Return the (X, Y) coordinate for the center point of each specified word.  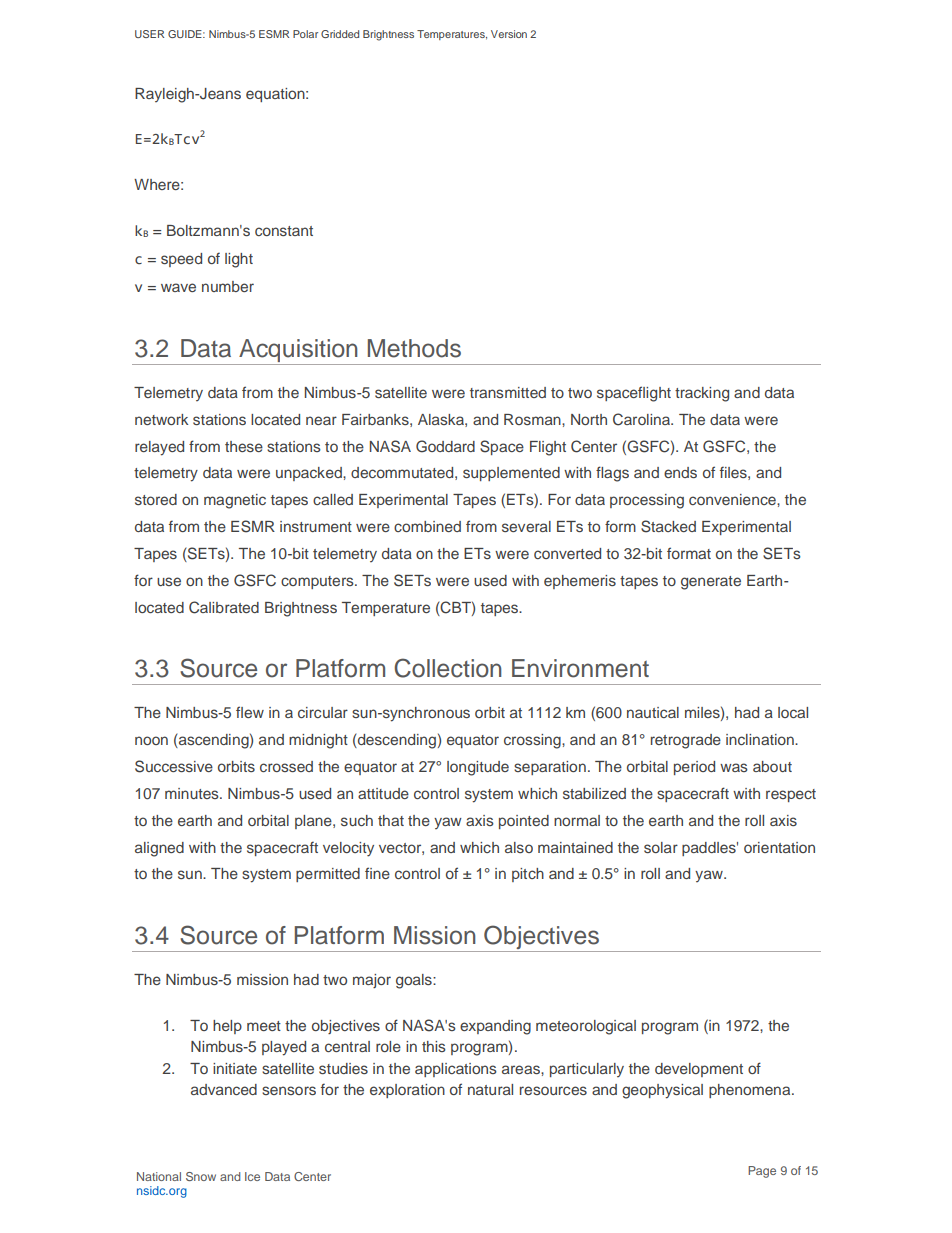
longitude (478, 768)
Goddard (445, 446)
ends (680, 472)
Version (509, 34)
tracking (702, 394)
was (734, 767)
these (244, 446)
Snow (201, 1176)
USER (149, 34)
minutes (193, 793)
